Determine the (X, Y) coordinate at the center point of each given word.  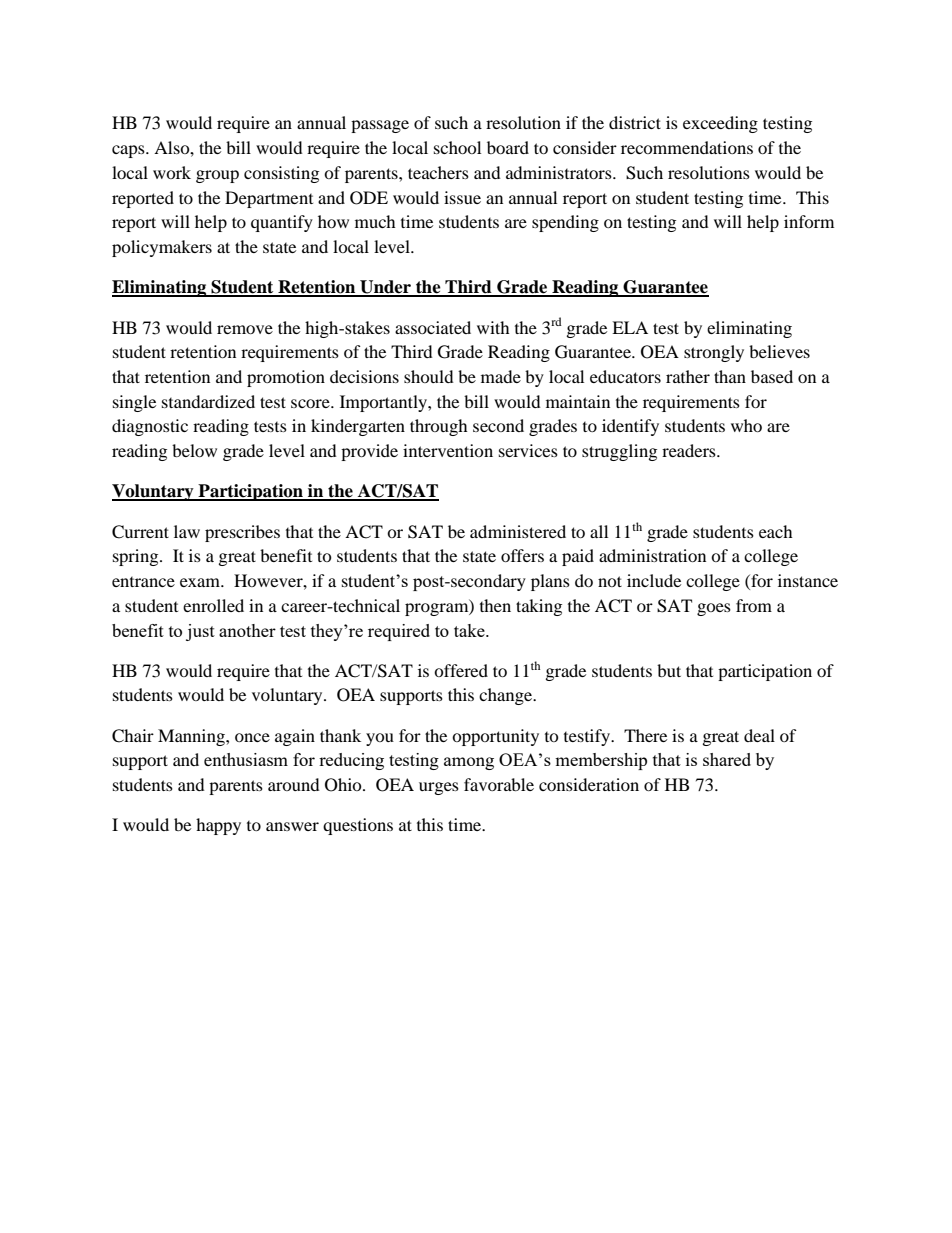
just (200, 632)
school (457, 147)
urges (439, 788)
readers (690, 450)
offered (461, 670)
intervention (448, 450)
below (194, 450)
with (493, 327)
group (217, 176)
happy (218, 826)
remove (245, 329)
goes (714, 609)
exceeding (720, 124)
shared (727, 759)
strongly (714, 353)
